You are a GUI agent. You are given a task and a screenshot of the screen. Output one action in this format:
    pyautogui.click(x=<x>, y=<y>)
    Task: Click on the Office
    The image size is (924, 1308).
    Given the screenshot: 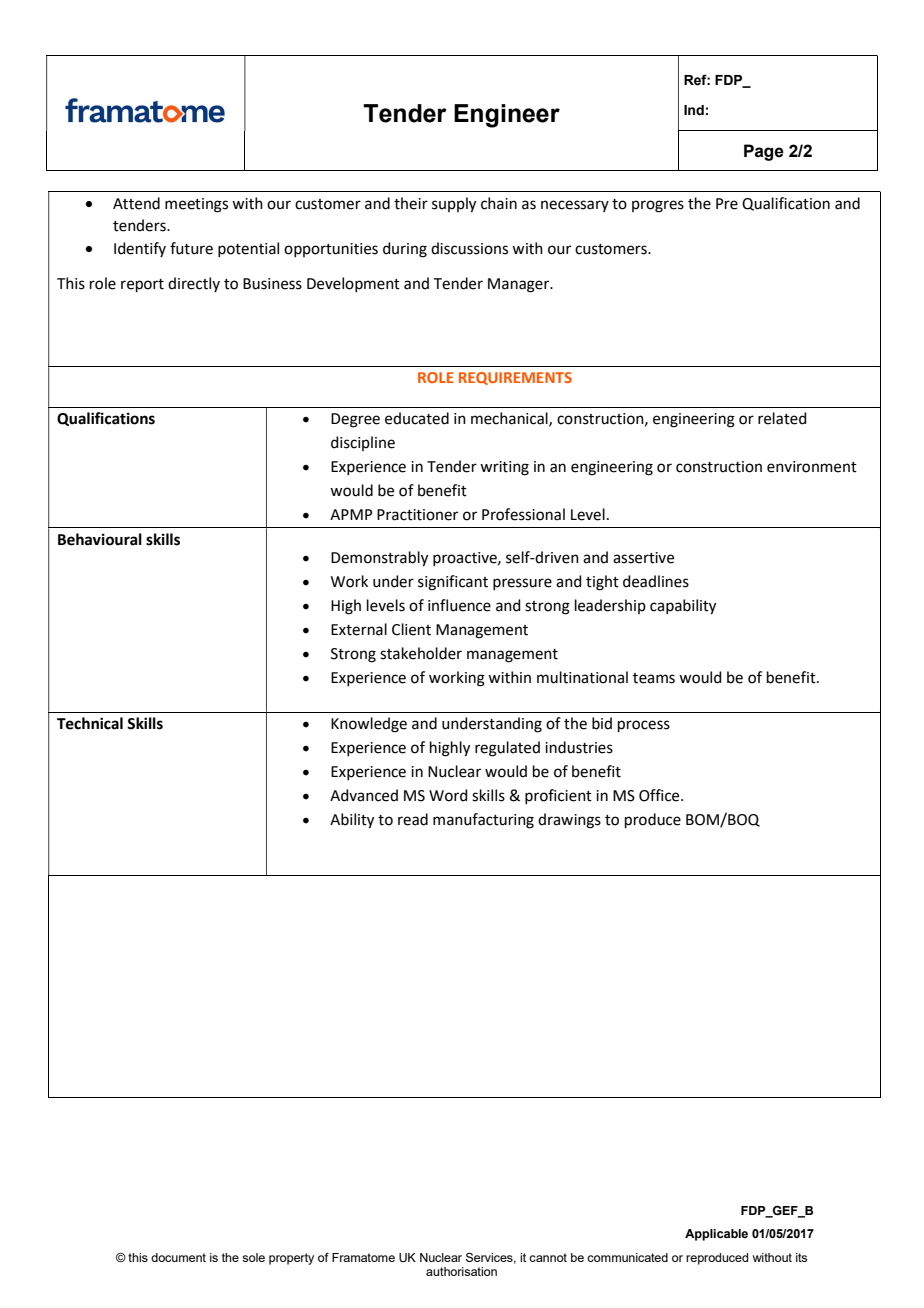 What is the action you would take?
    pyautogui.click(x=660, y=795)
